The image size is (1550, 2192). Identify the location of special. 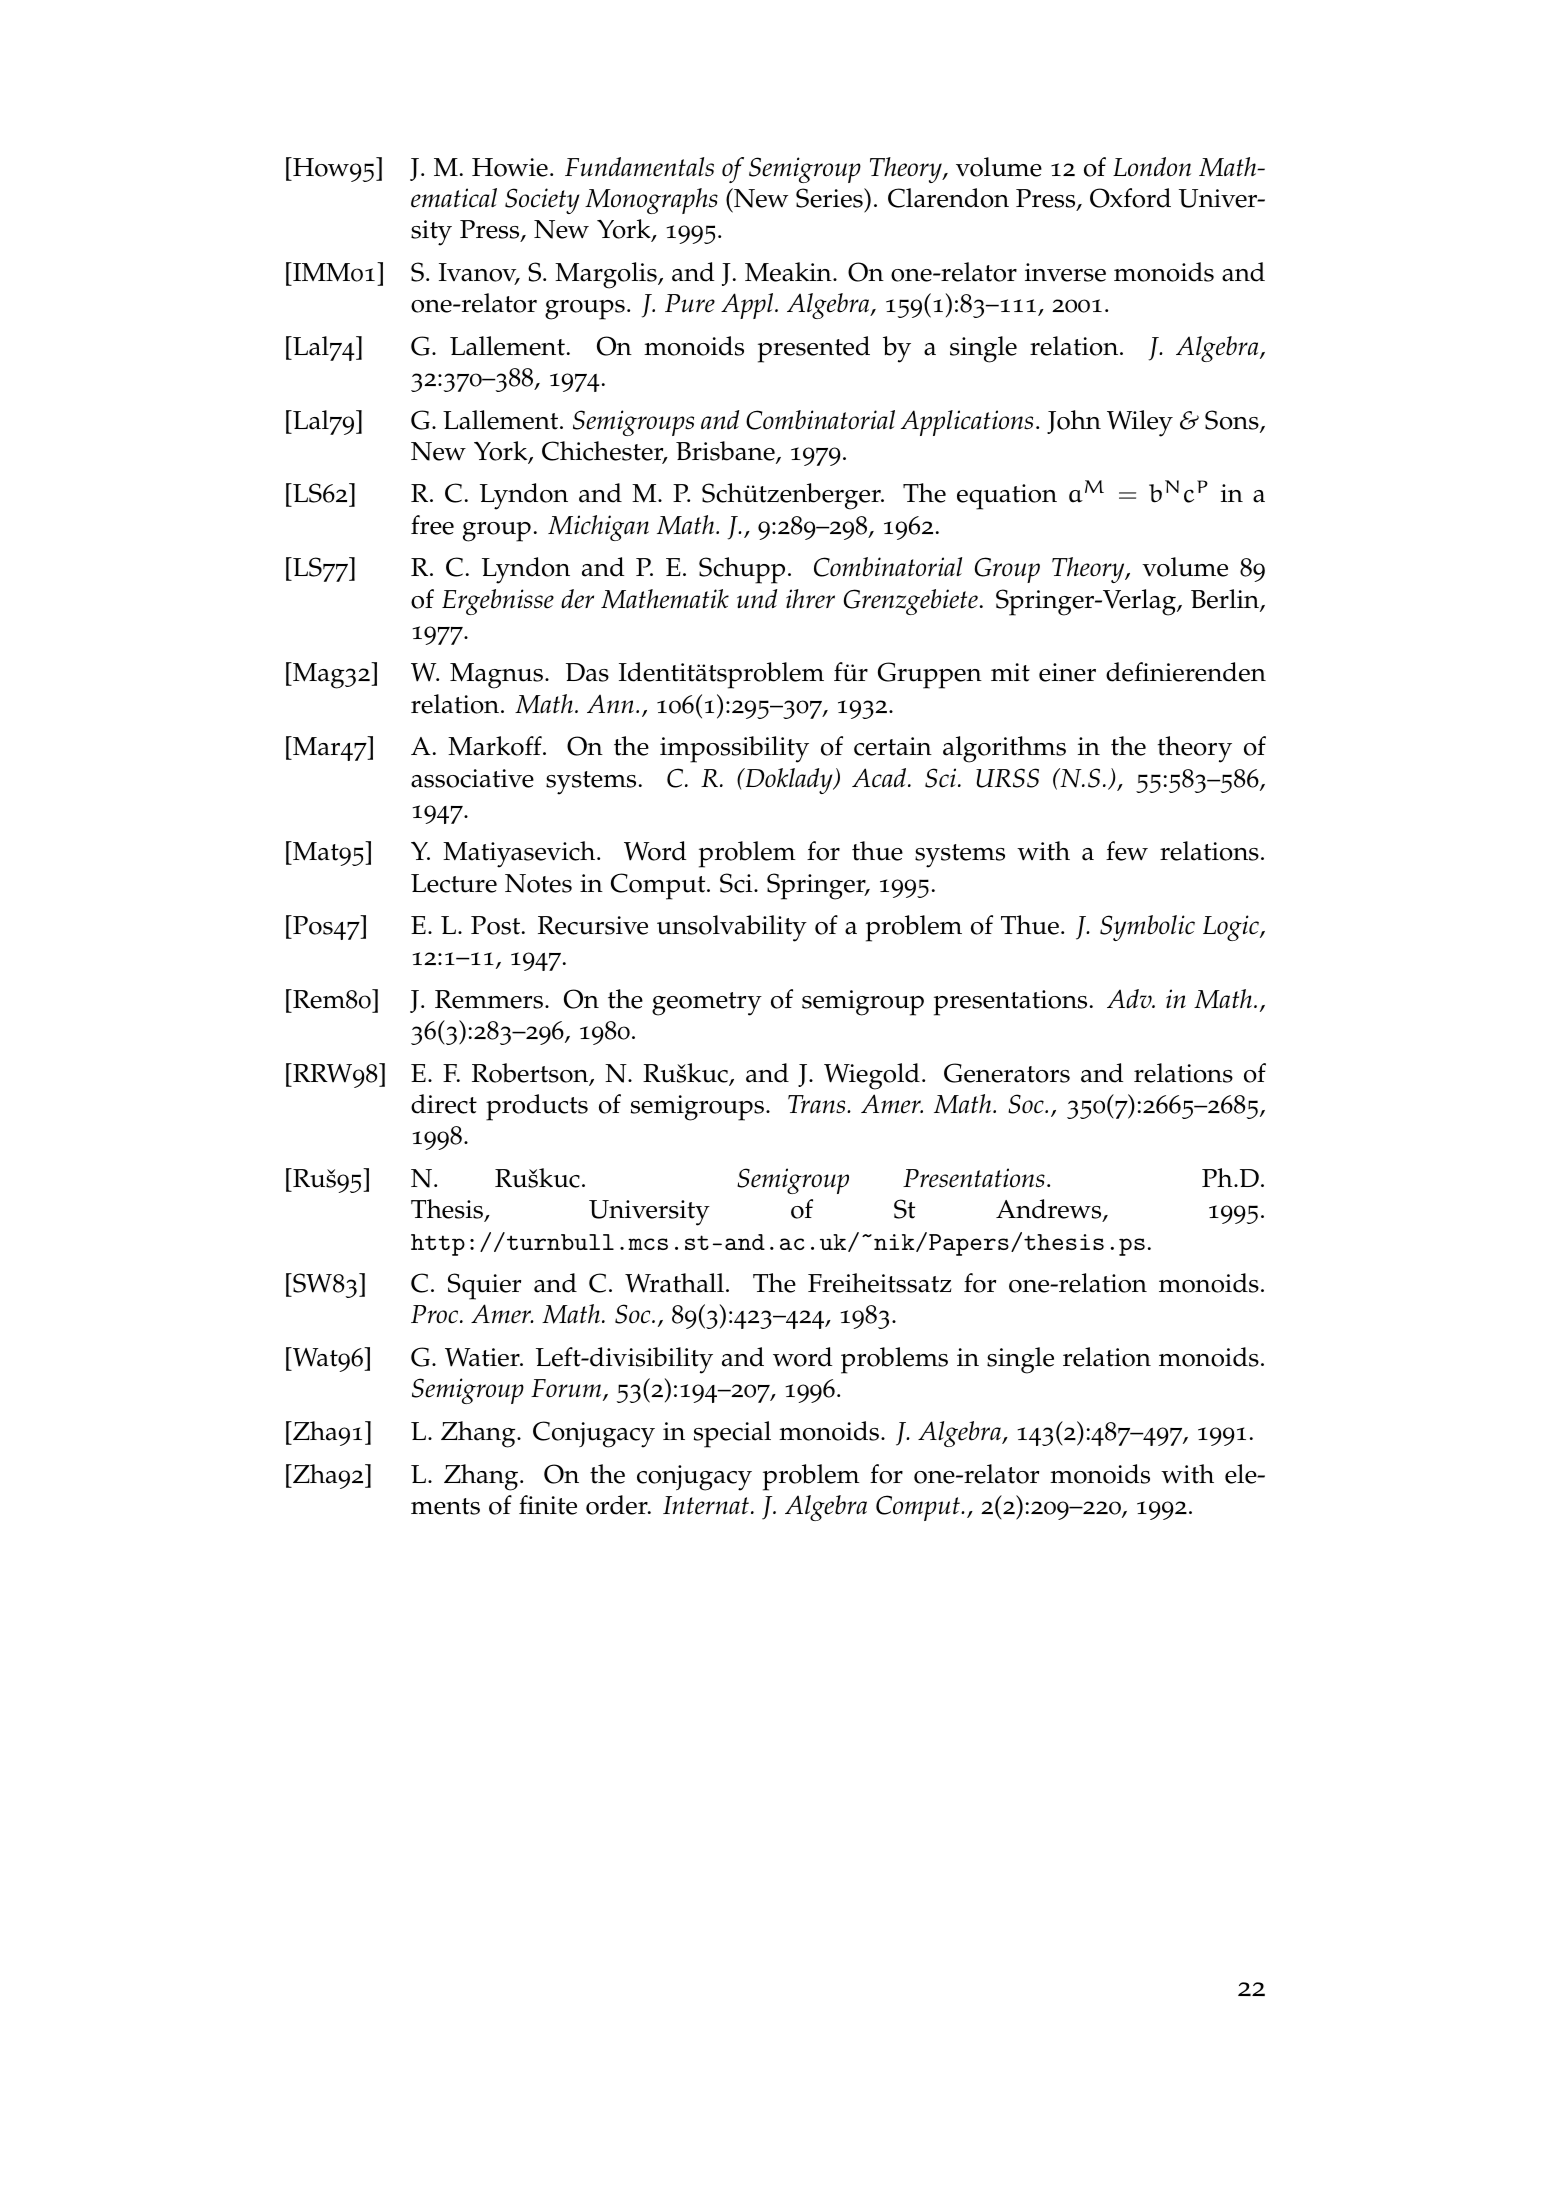
(732, 1434).
